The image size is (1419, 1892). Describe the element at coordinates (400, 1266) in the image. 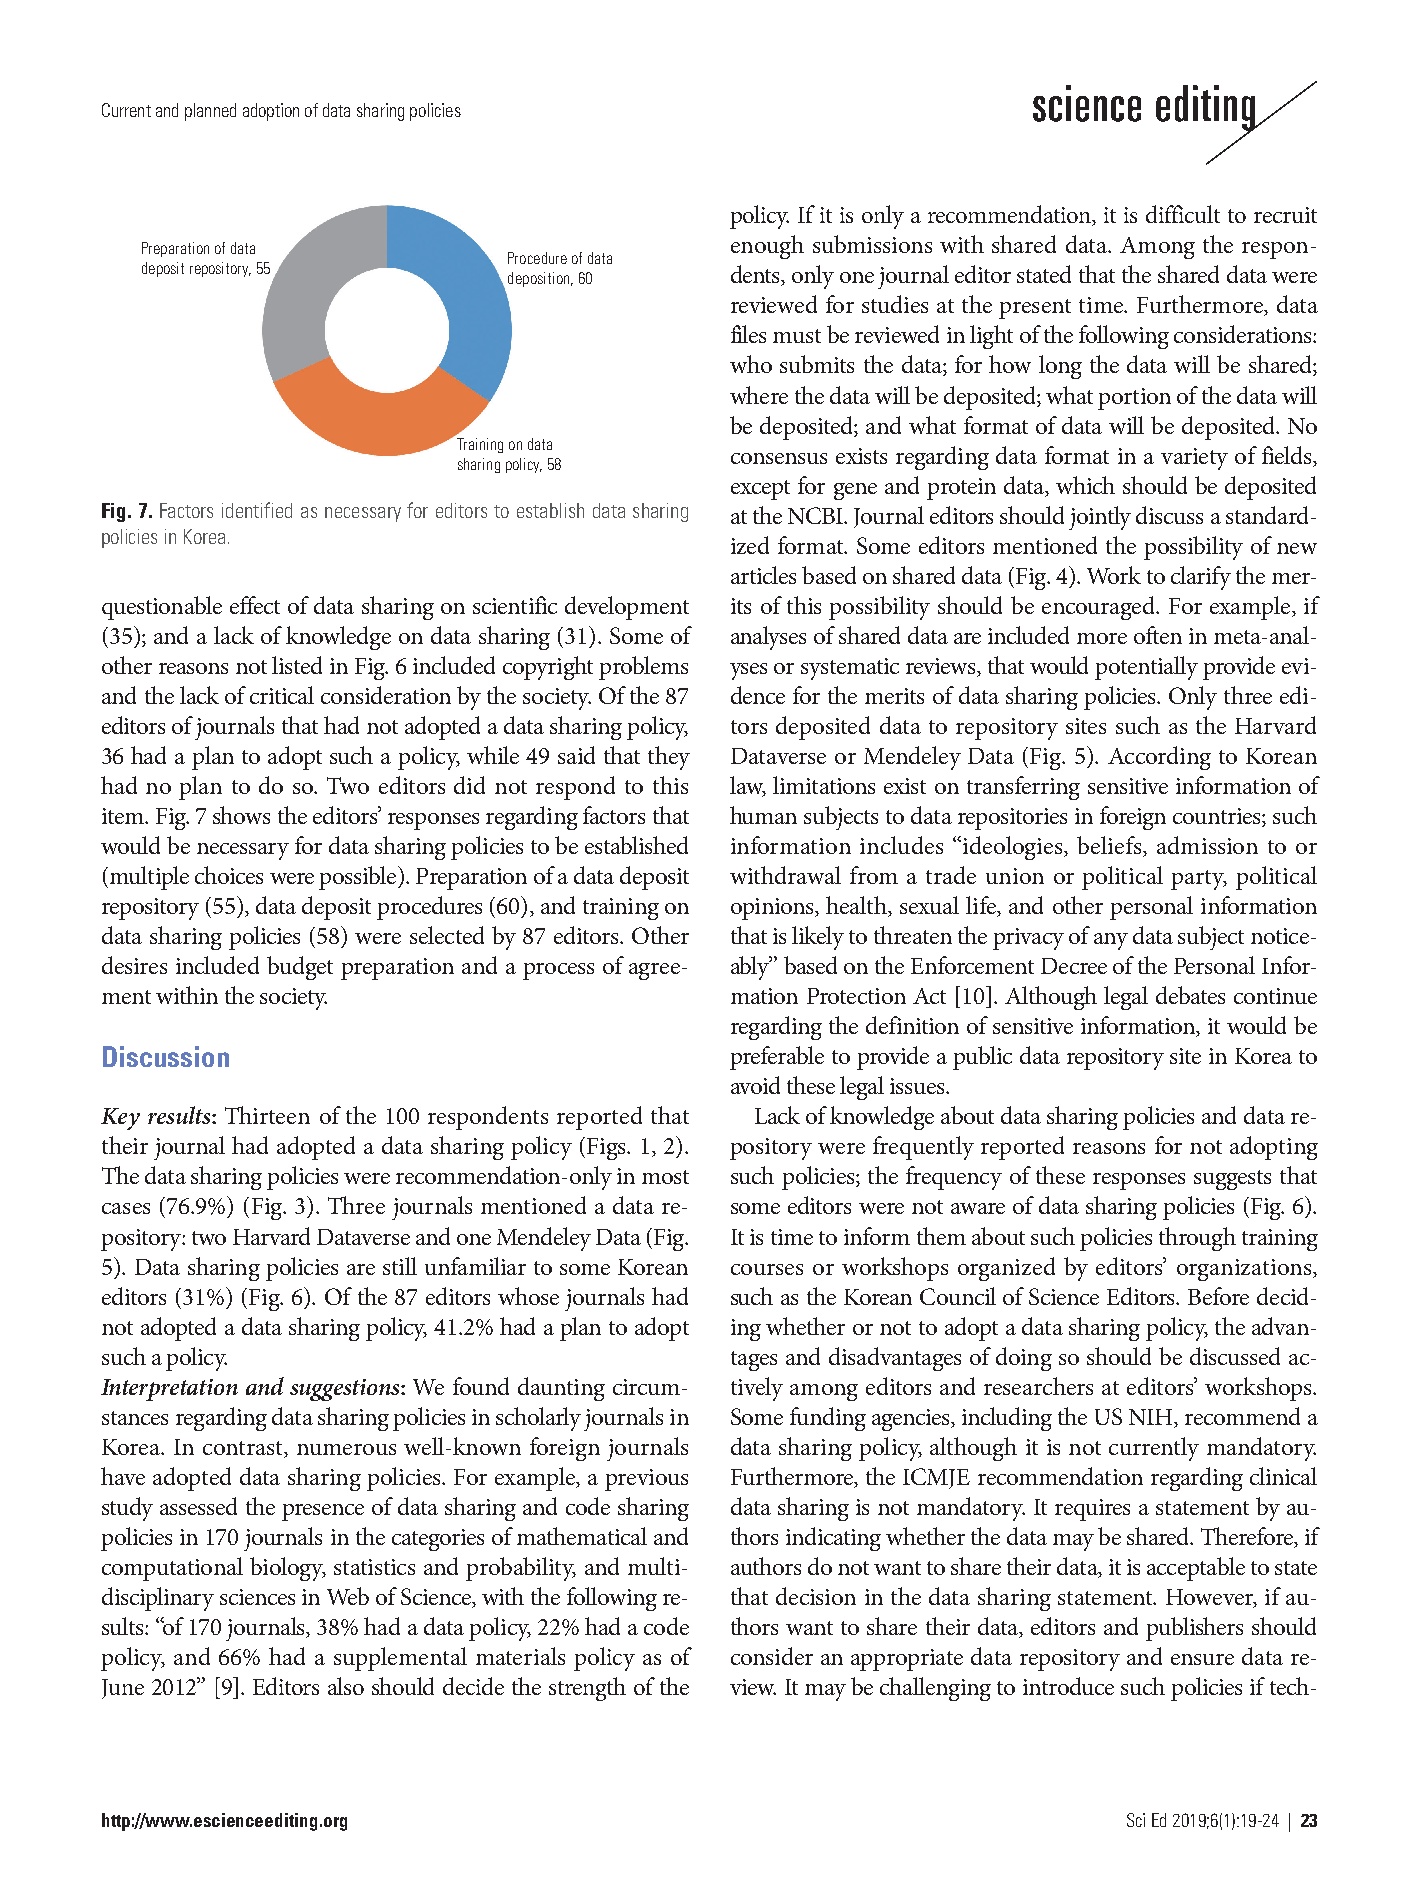

I see `still` at that location.
